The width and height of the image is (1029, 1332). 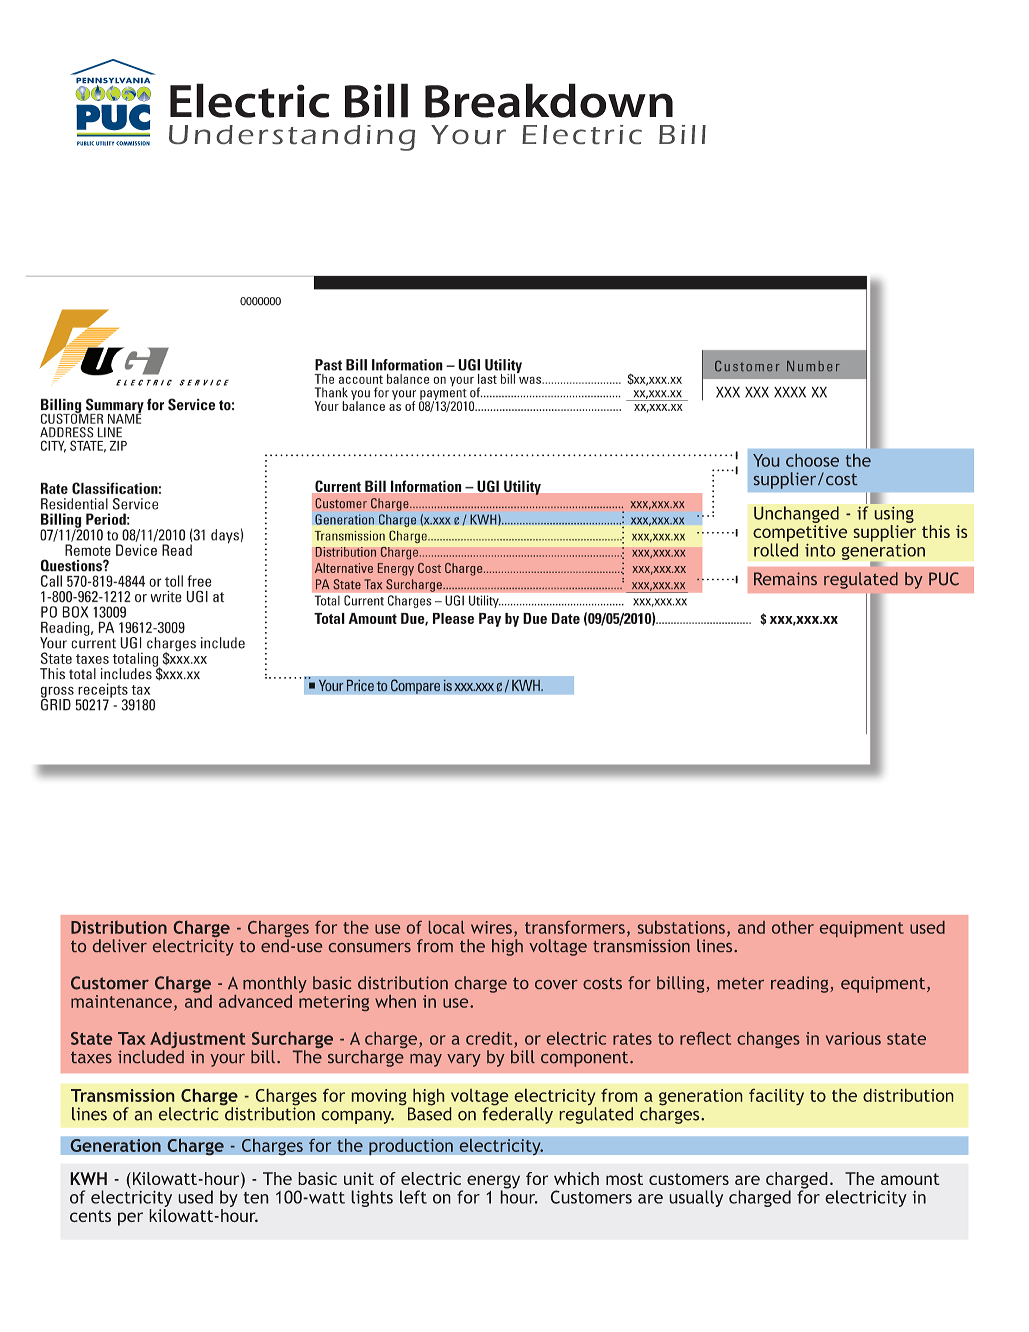 I want to click on Breakdown, so click(x=549, y=100).
